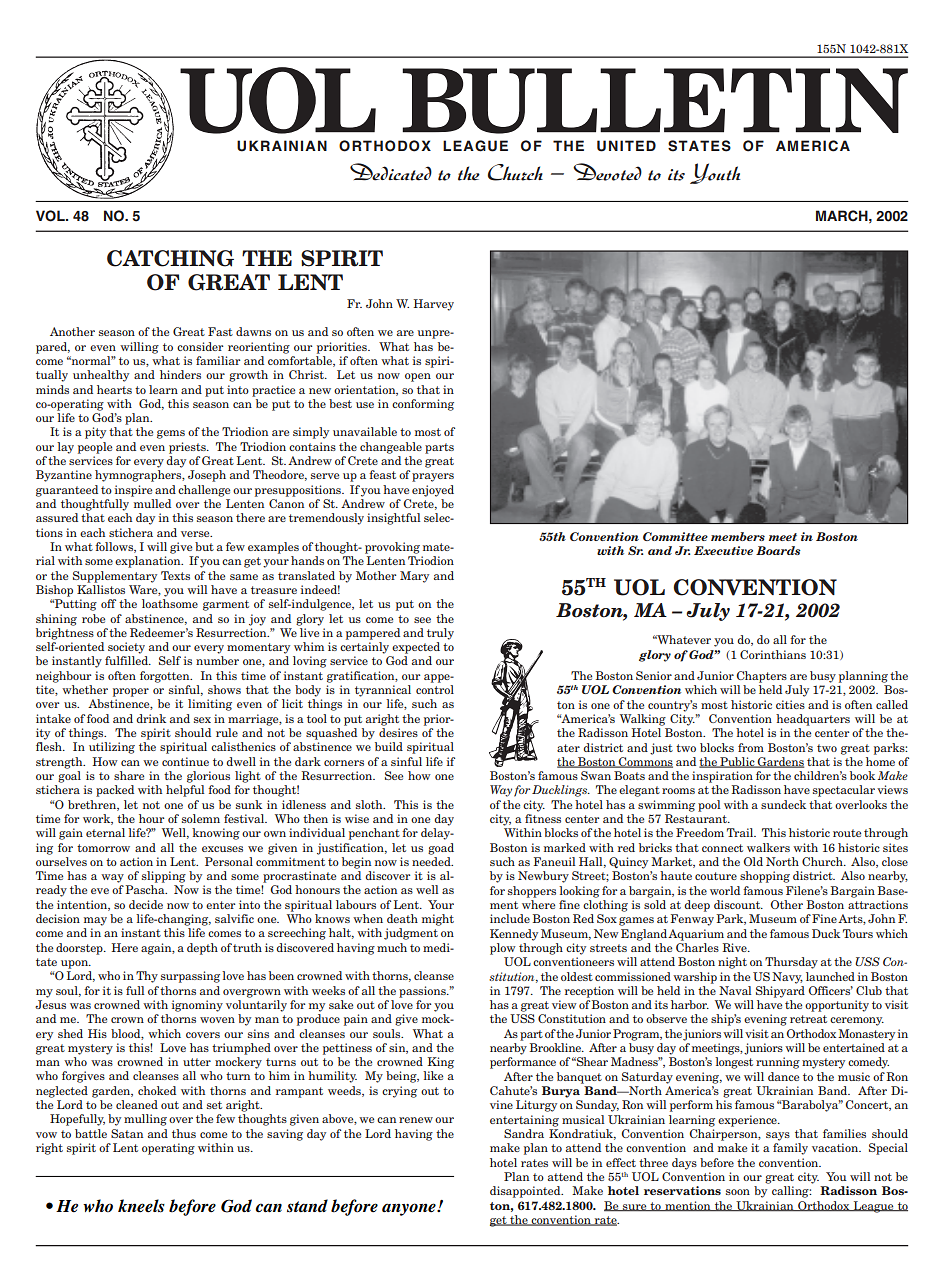 This screenshot has width=944, height=1288. What do you see at coordinates (503, 949) in the screenshot?
I see `plow` at bounding box center [503, 949].
